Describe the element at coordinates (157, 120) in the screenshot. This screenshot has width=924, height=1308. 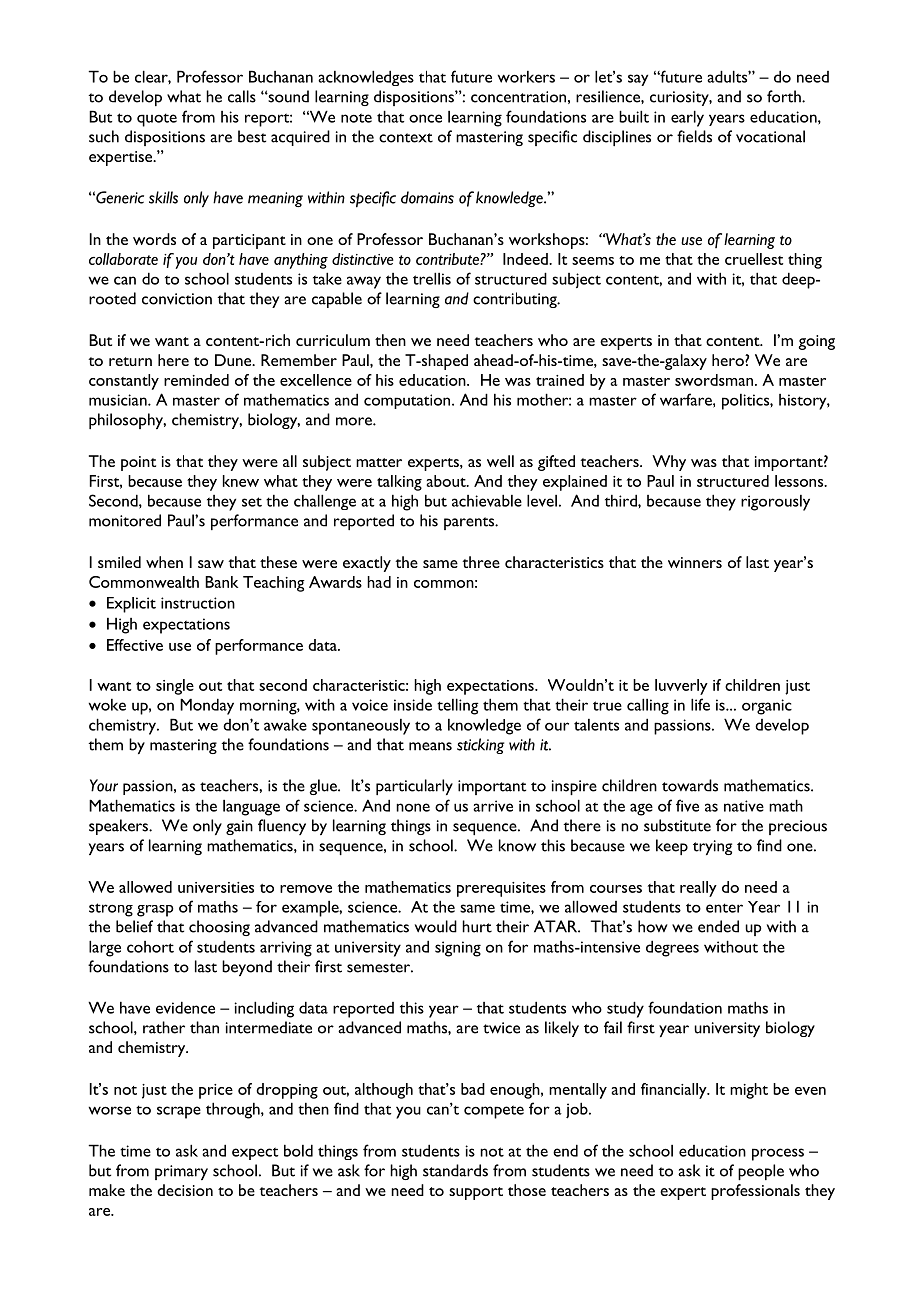
I see `quote` at that location.
